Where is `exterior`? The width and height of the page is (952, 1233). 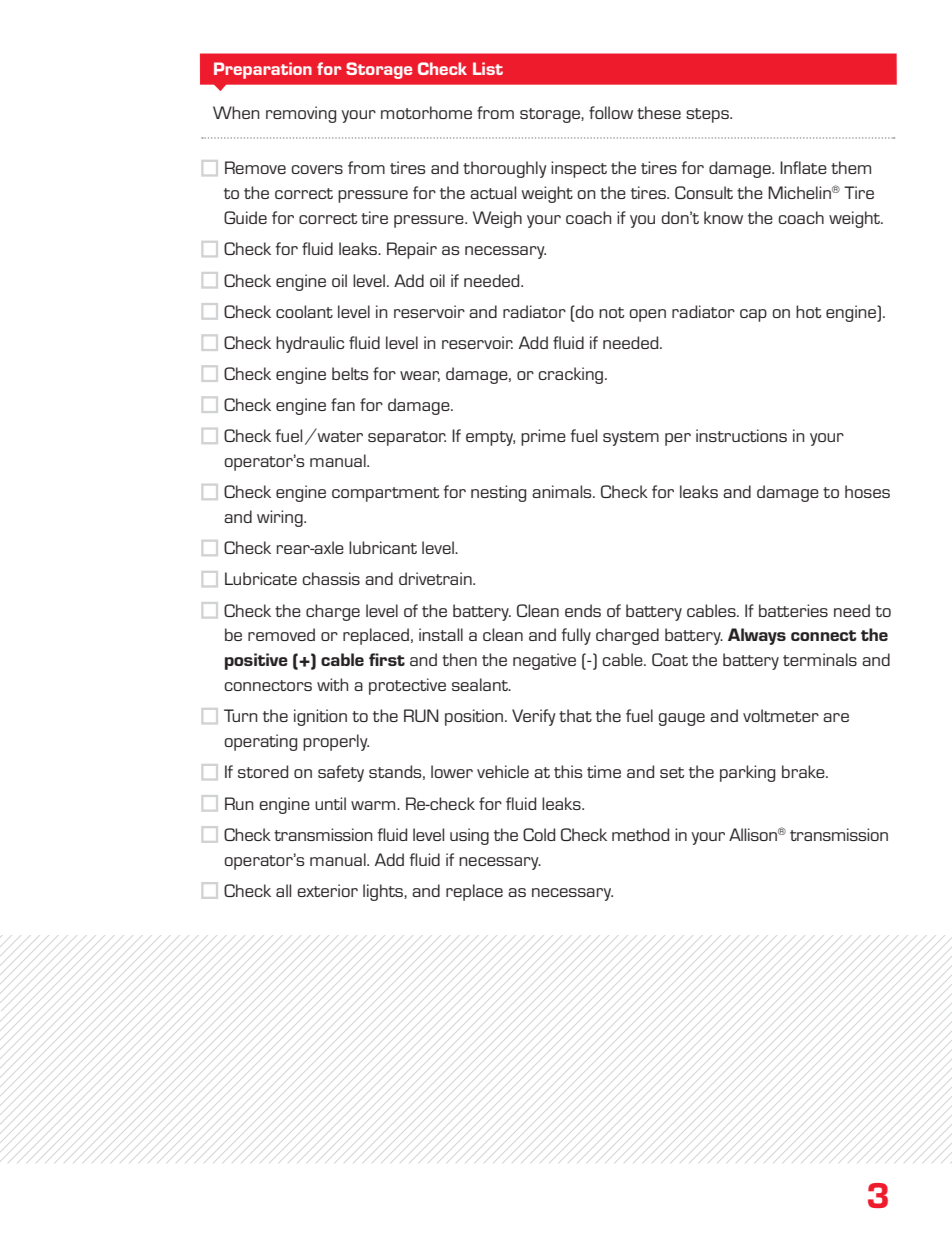 exterior is located at coordinates (327, 890).
